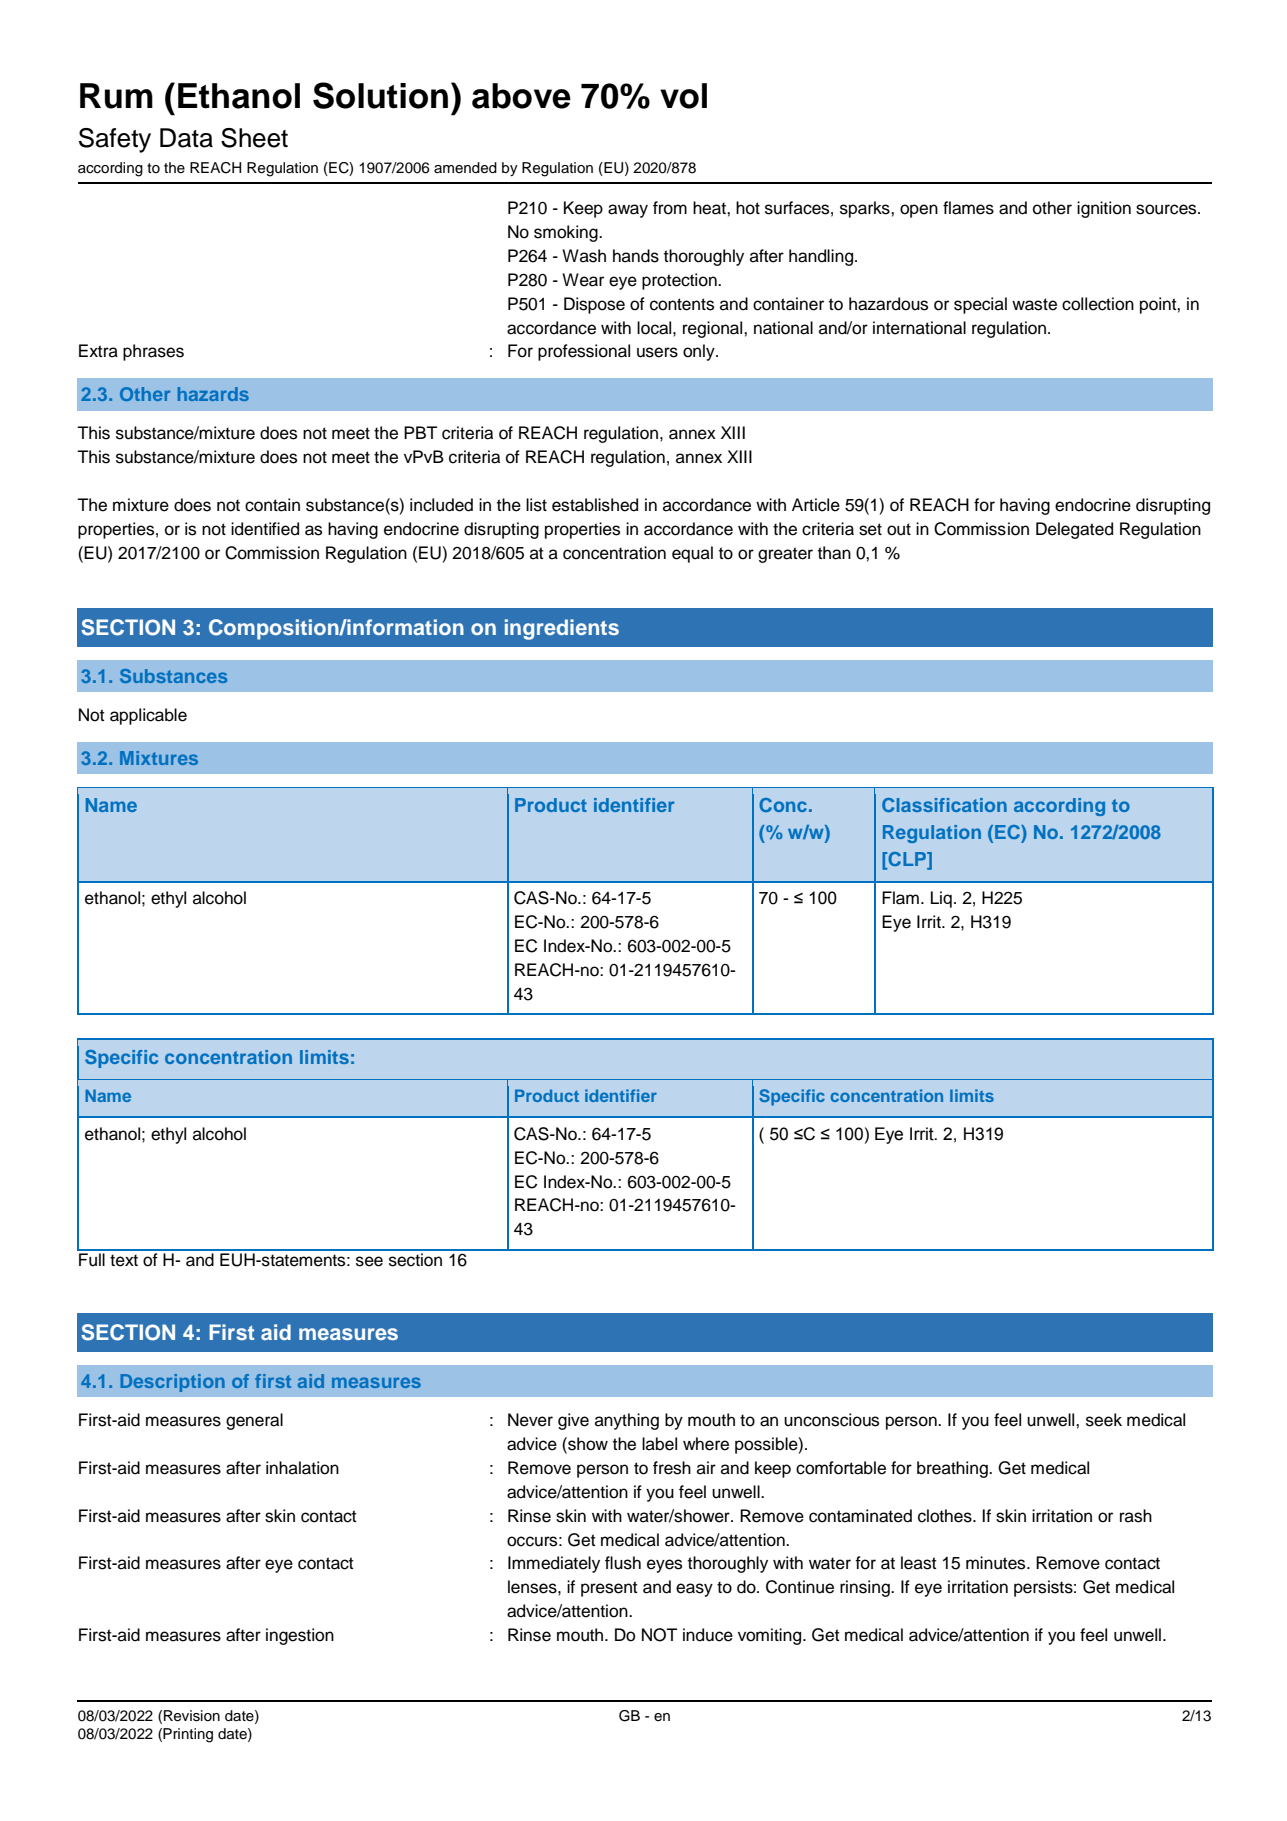 The width and height of the screenshot is (1287, 1821). What do you see at coordinates (683, 96) in the screenshot?
I see `vol` at bounding box center [683, 96].
